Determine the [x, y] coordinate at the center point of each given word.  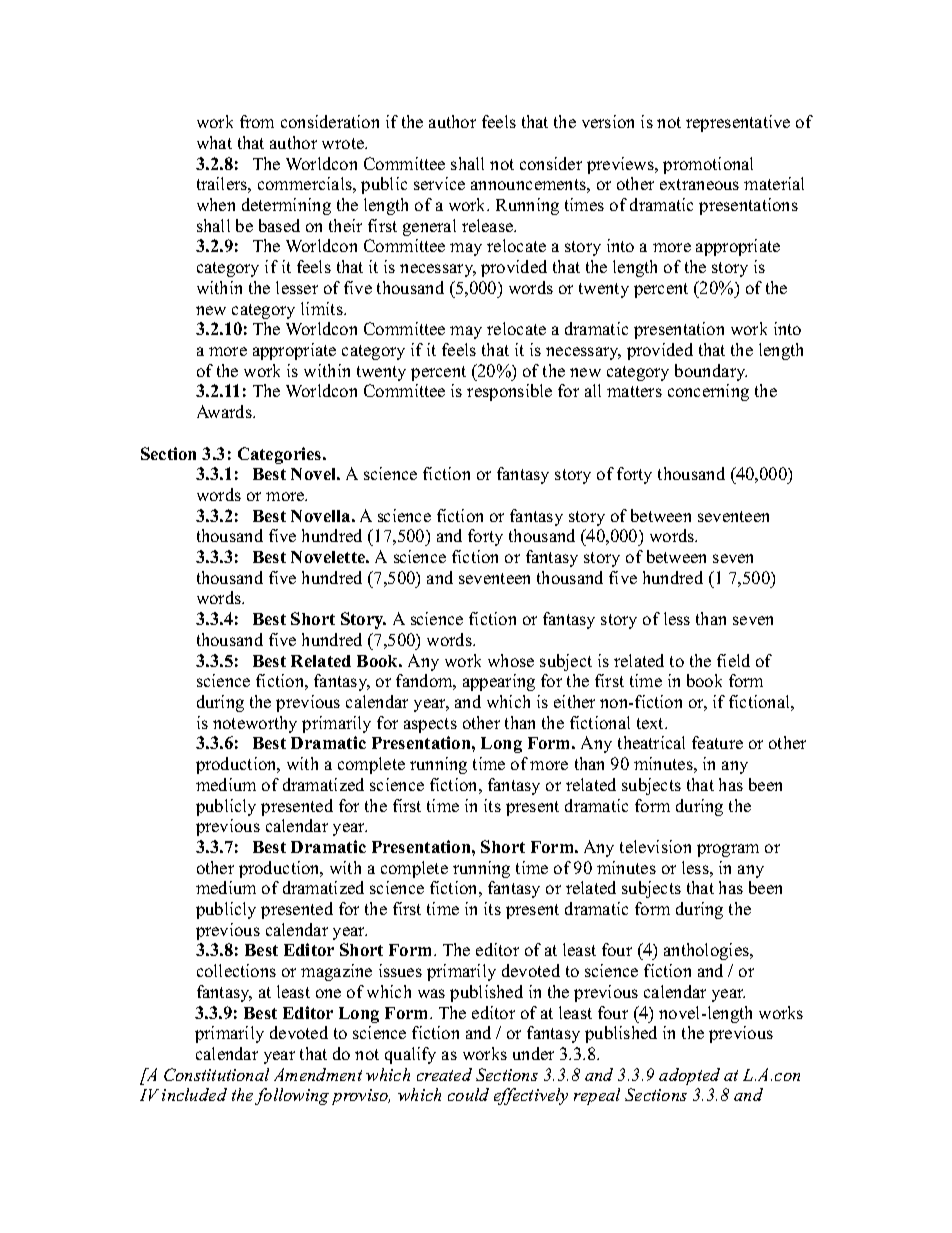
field [733, 660]
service [439, 183]
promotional [708, 165]
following [292, 1096]
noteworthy [255, 724]
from [257, 121]
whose [511, 660]
